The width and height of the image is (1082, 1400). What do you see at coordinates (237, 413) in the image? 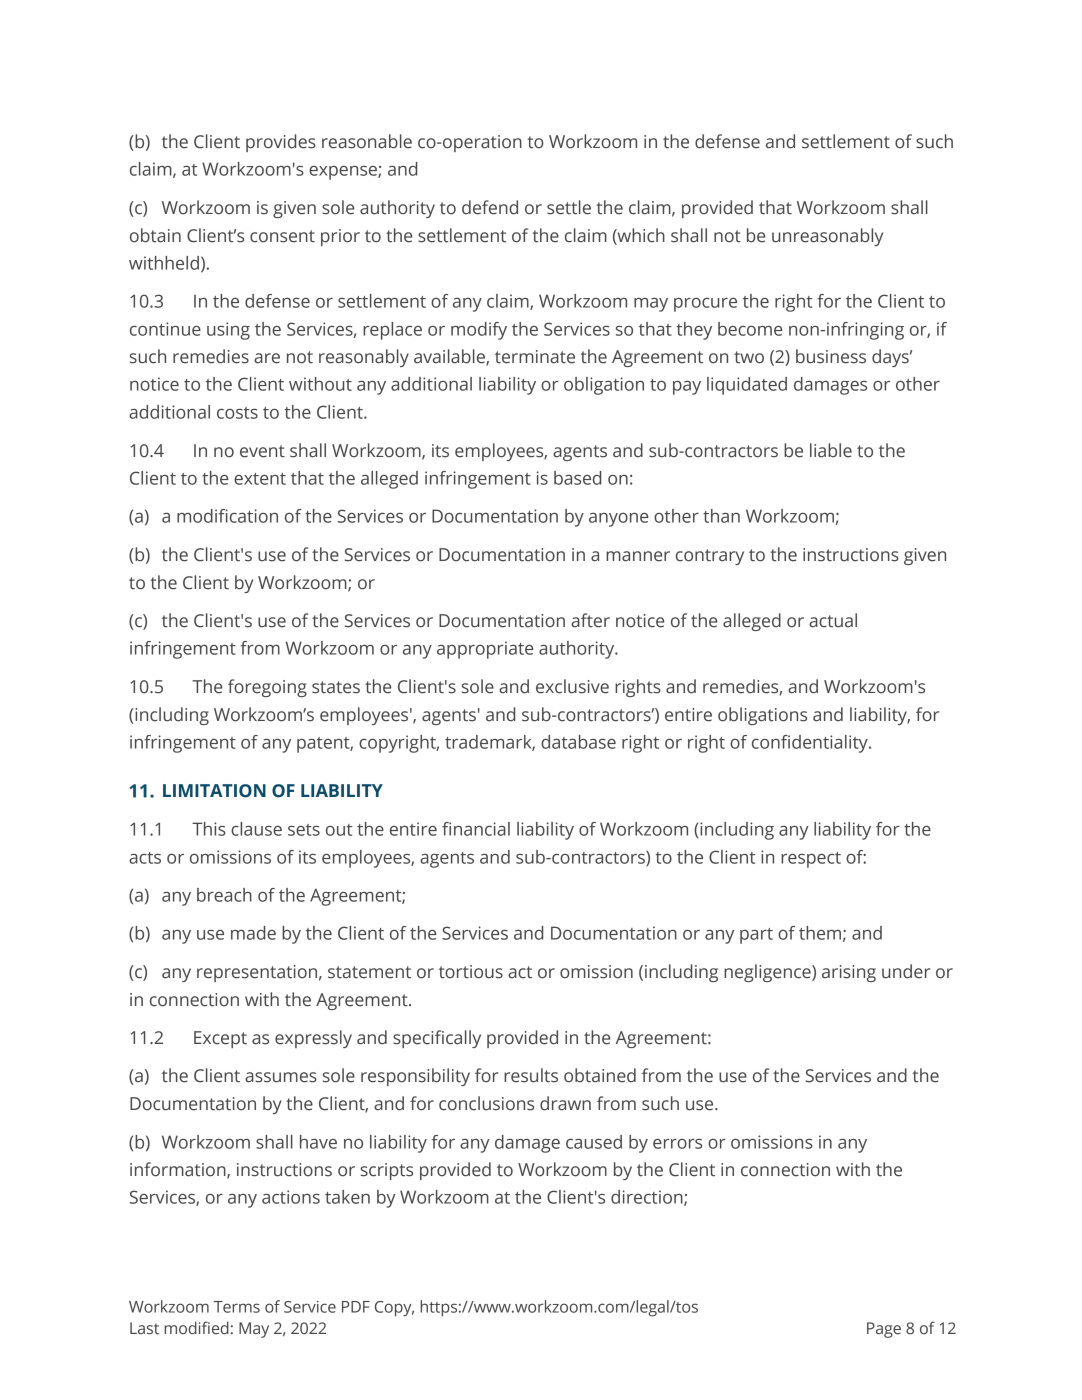
I see `costs` at bounding box center [237, 413].
